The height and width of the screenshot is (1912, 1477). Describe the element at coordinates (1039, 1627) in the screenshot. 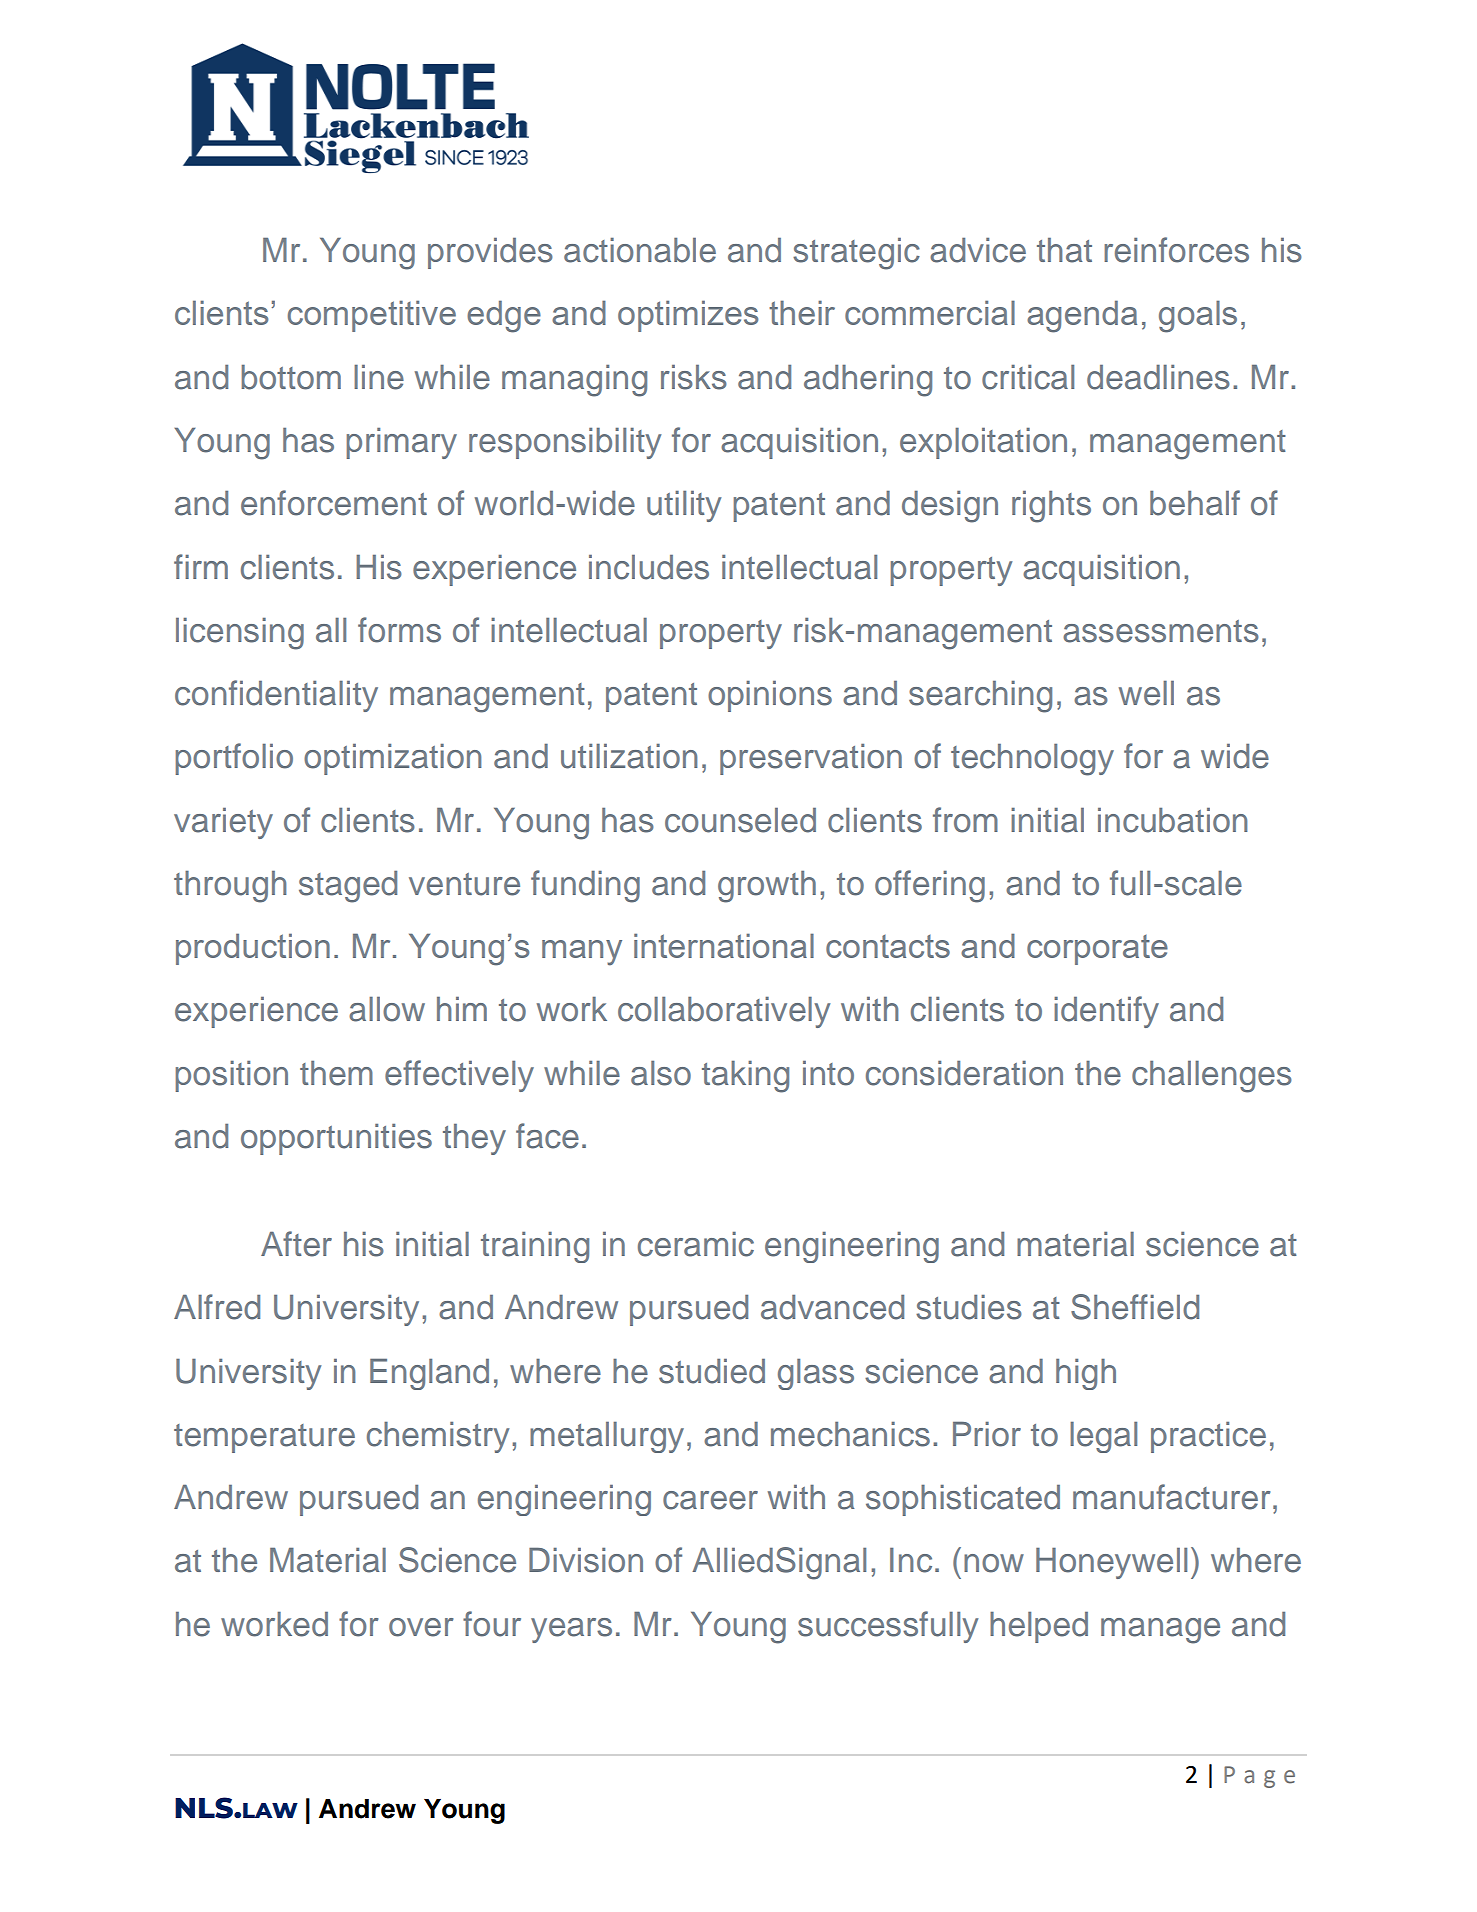

I see `helped` at that location.
